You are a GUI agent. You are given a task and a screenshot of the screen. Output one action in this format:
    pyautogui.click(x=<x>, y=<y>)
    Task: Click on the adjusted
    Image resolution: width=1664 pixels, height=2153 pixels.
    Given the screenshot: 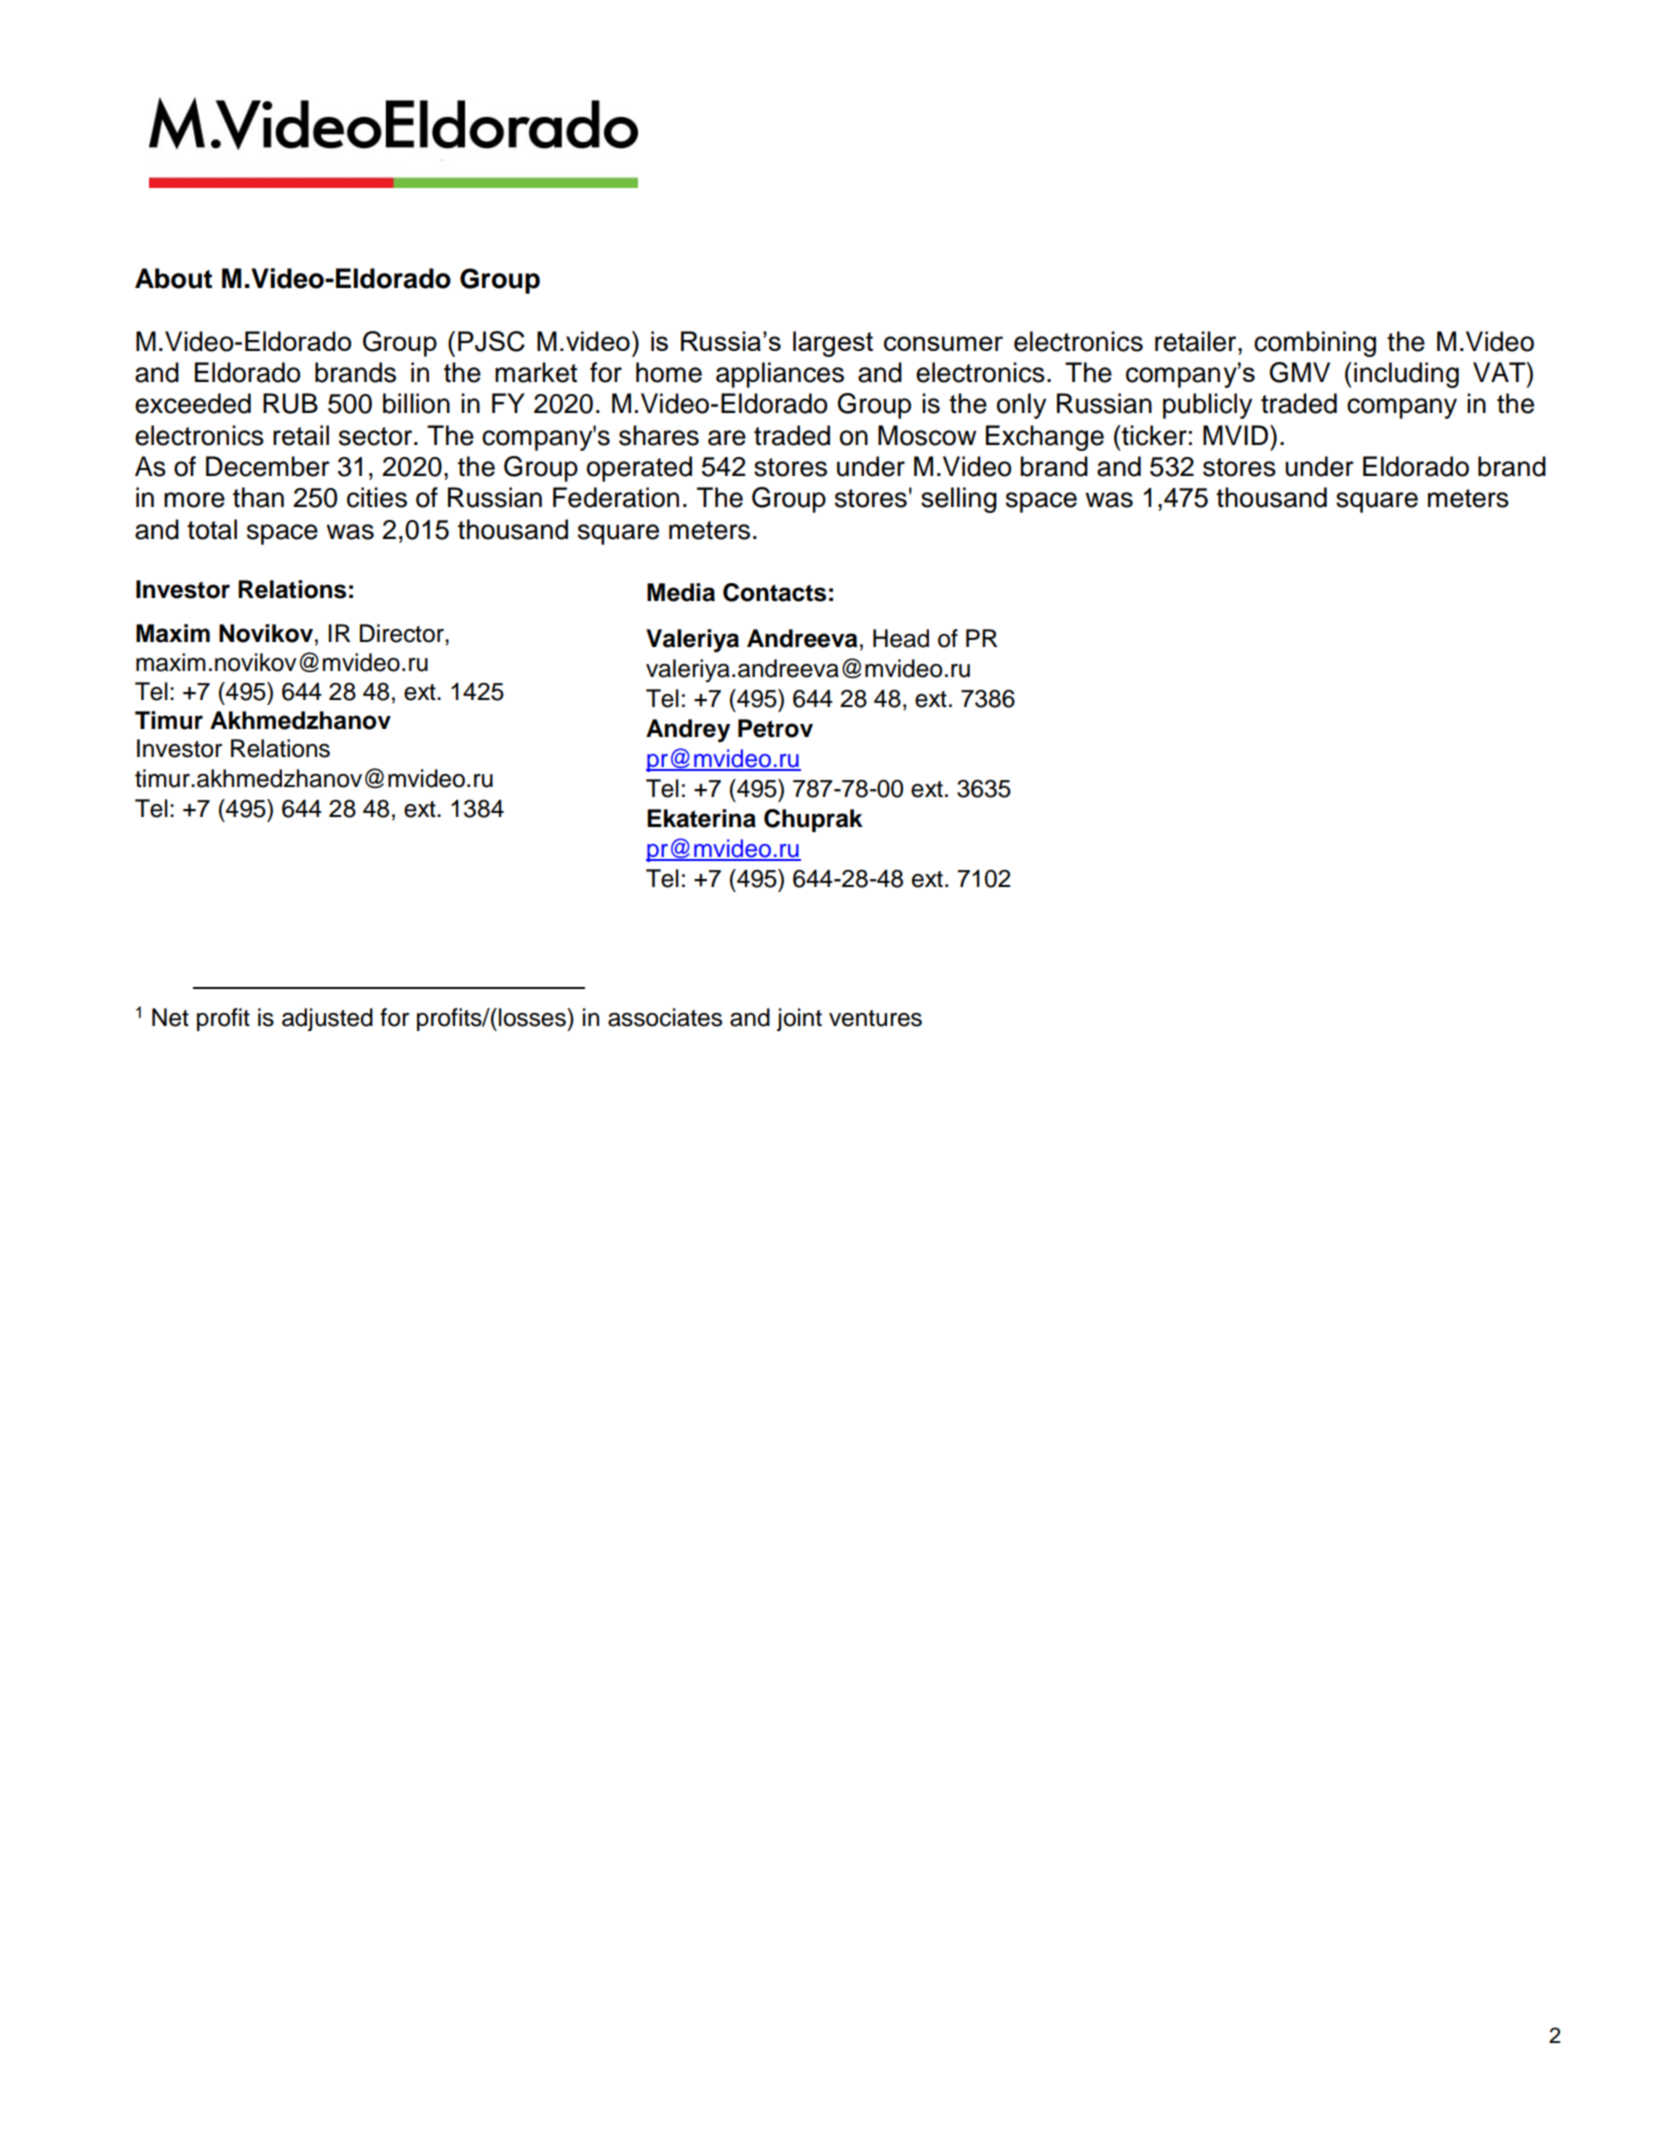 What is the action you would take?
    pyautogui.click(x=327, y=1019)
